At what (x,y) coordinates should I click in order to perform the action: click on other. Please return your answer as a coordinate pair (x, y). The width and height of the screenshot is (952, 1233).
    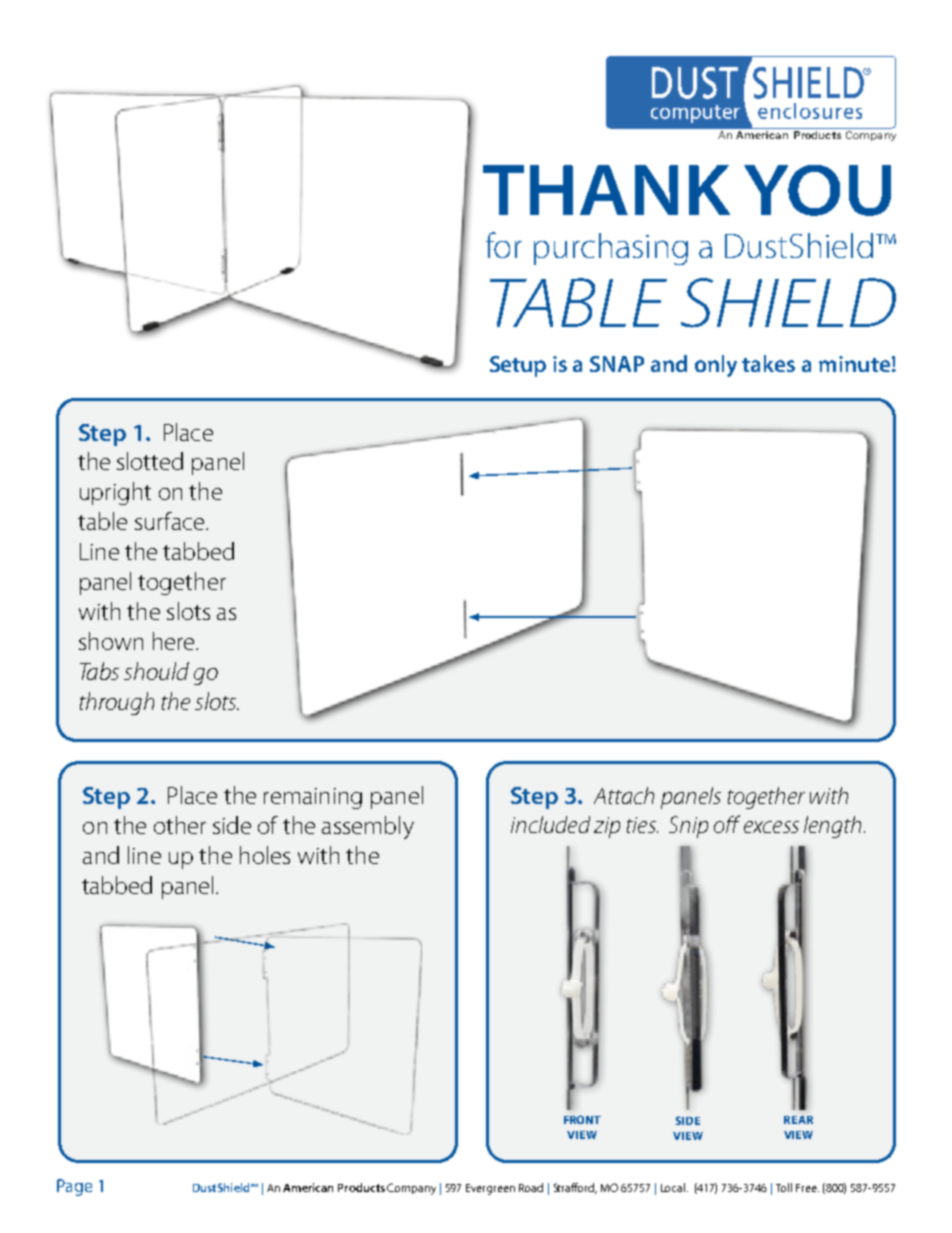
    Looking at the image, I should click on (180, 825).
